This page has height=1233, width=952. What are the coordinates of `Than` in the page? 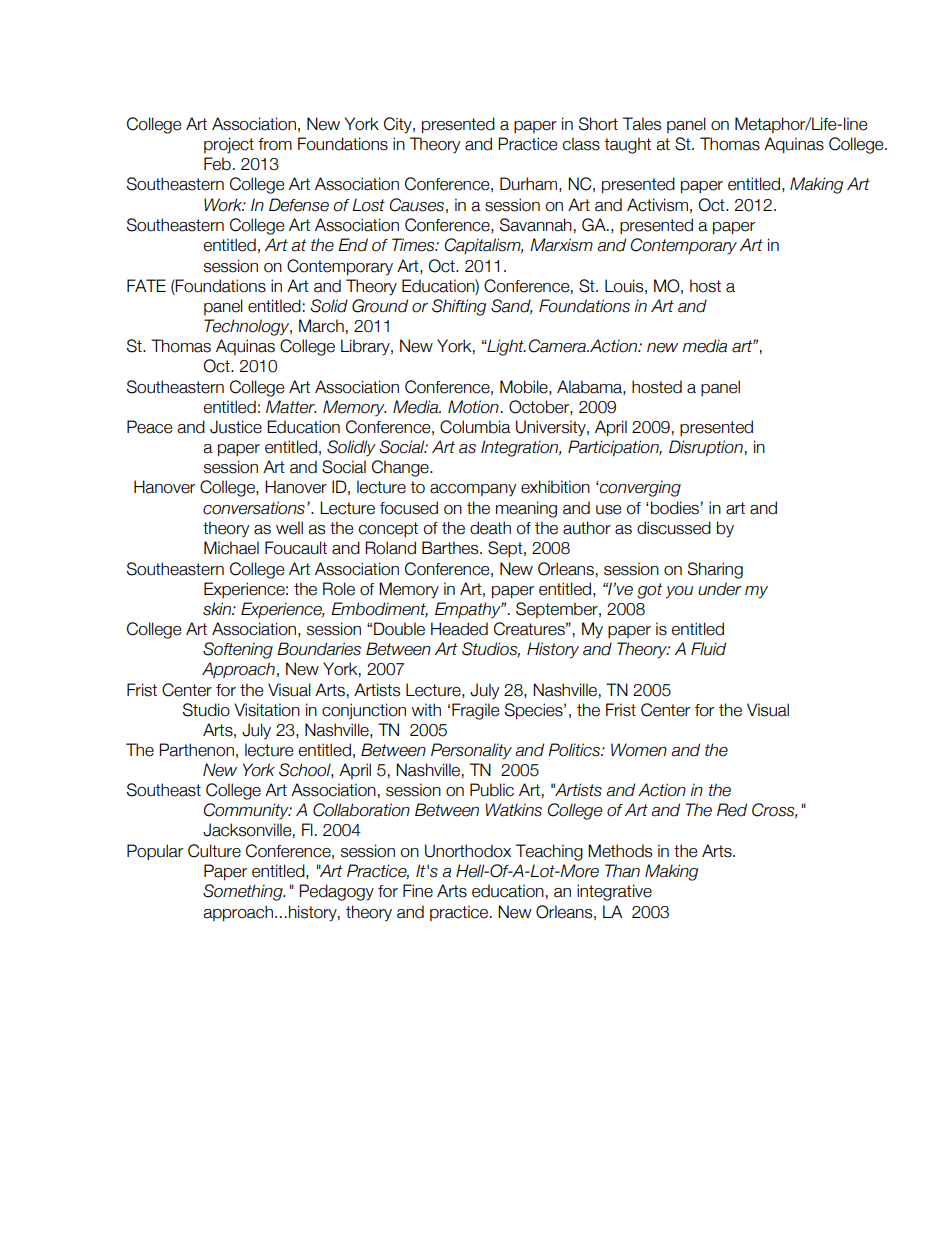 It's located at (622, 871).
